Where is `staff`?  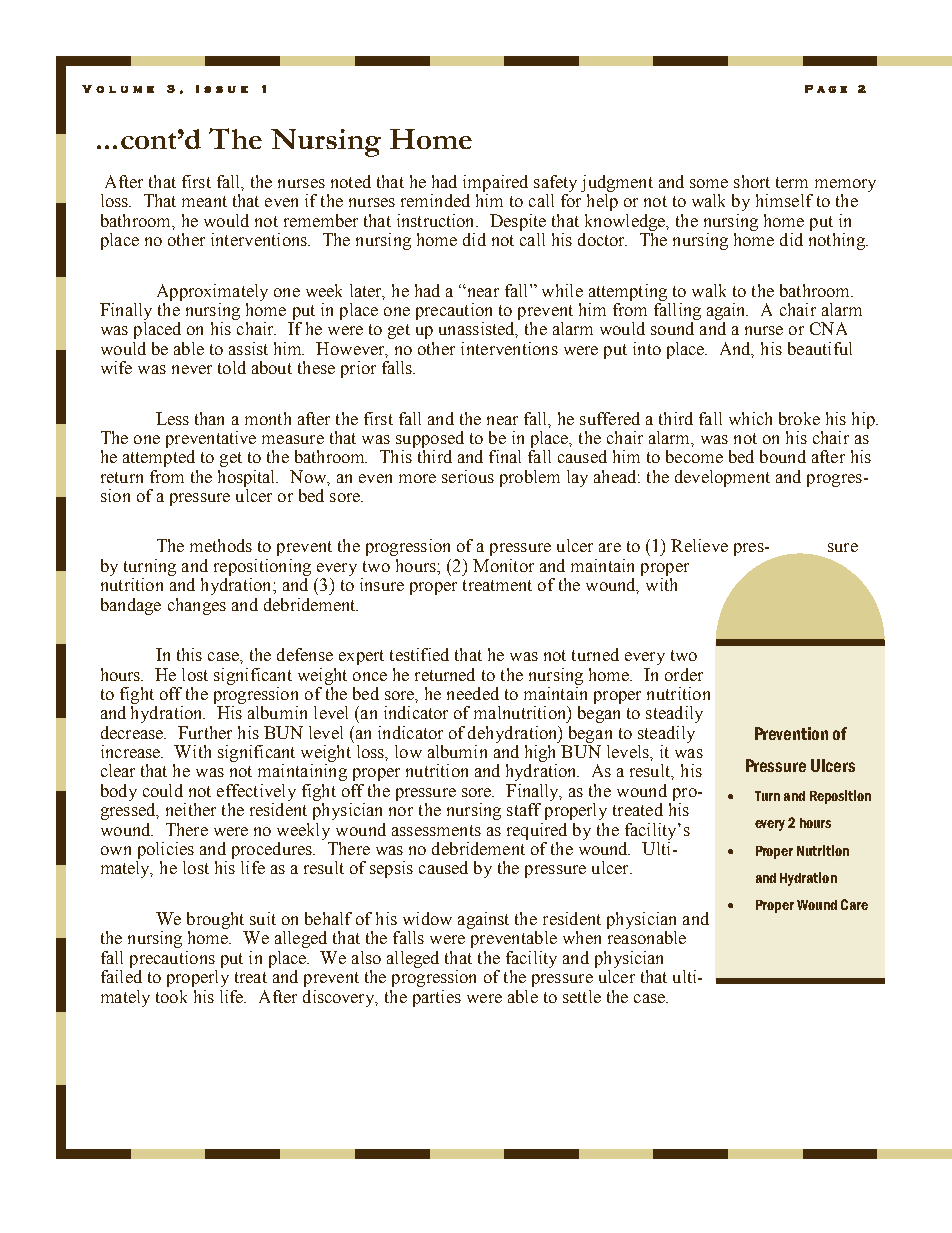 staff is located at coordinates (524, 809).
